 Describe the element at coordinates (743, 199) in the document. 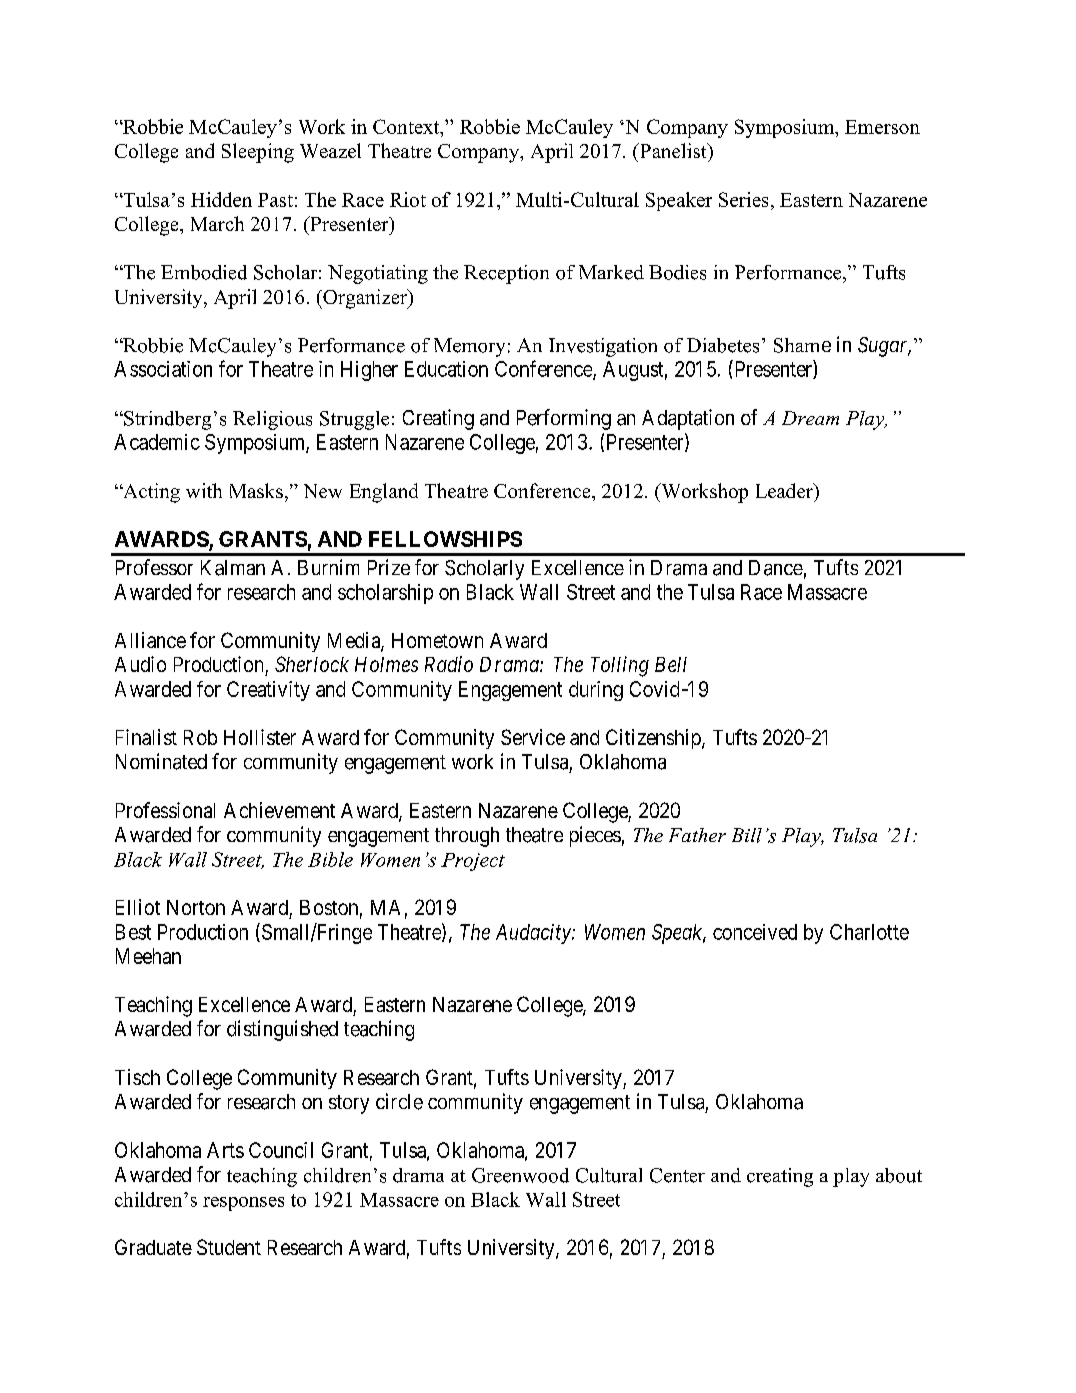

I see `Series` at that location.
